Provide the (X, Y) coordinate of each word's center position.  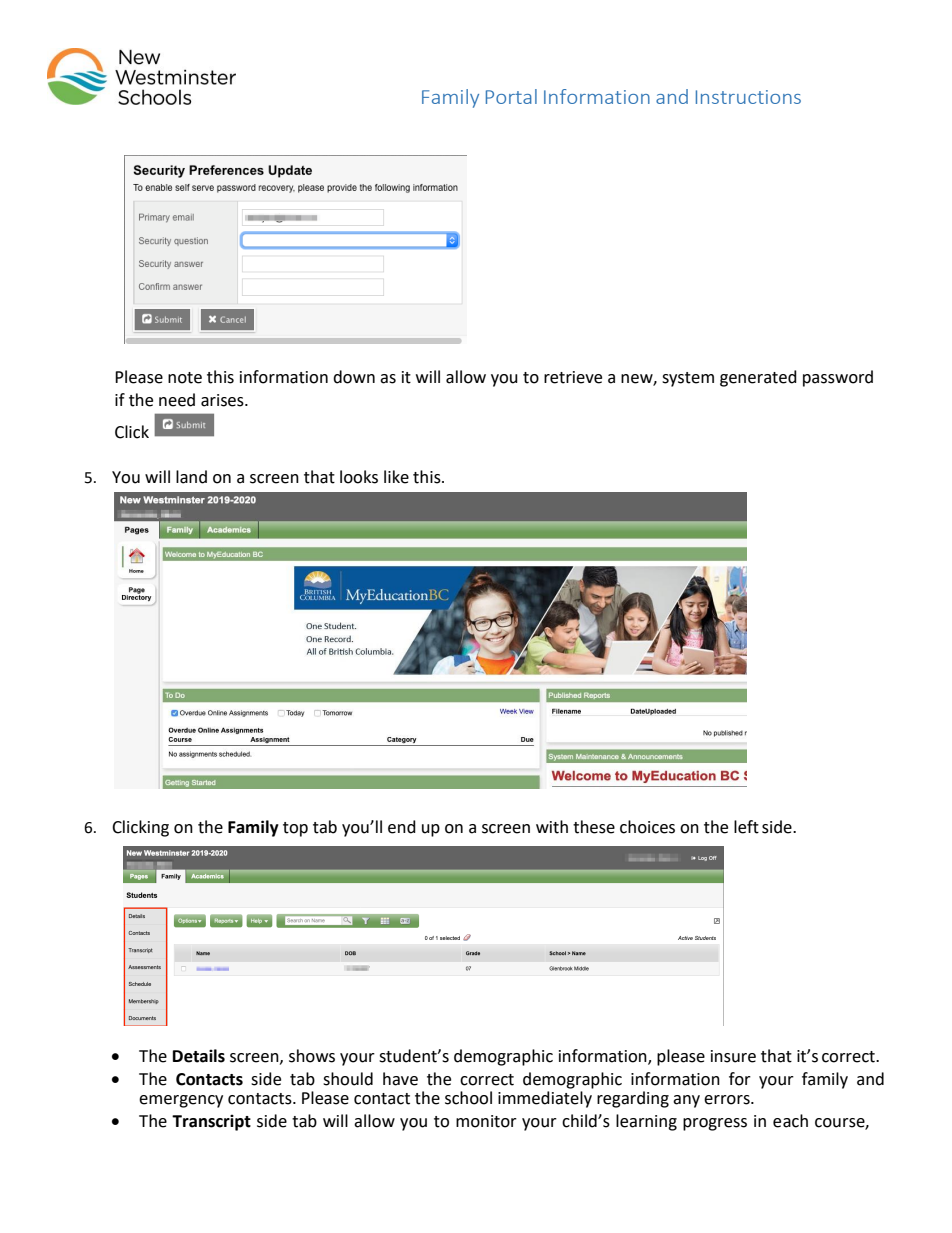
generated (758, 378)
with (552, 827)
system (688, 379)
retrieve (573, 377)
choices (647, 827)
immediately (545, 1099)
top (295, 829)
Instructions (748, 97)
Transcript (211, 1122)
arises (223, 400)
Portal (511, 96)
